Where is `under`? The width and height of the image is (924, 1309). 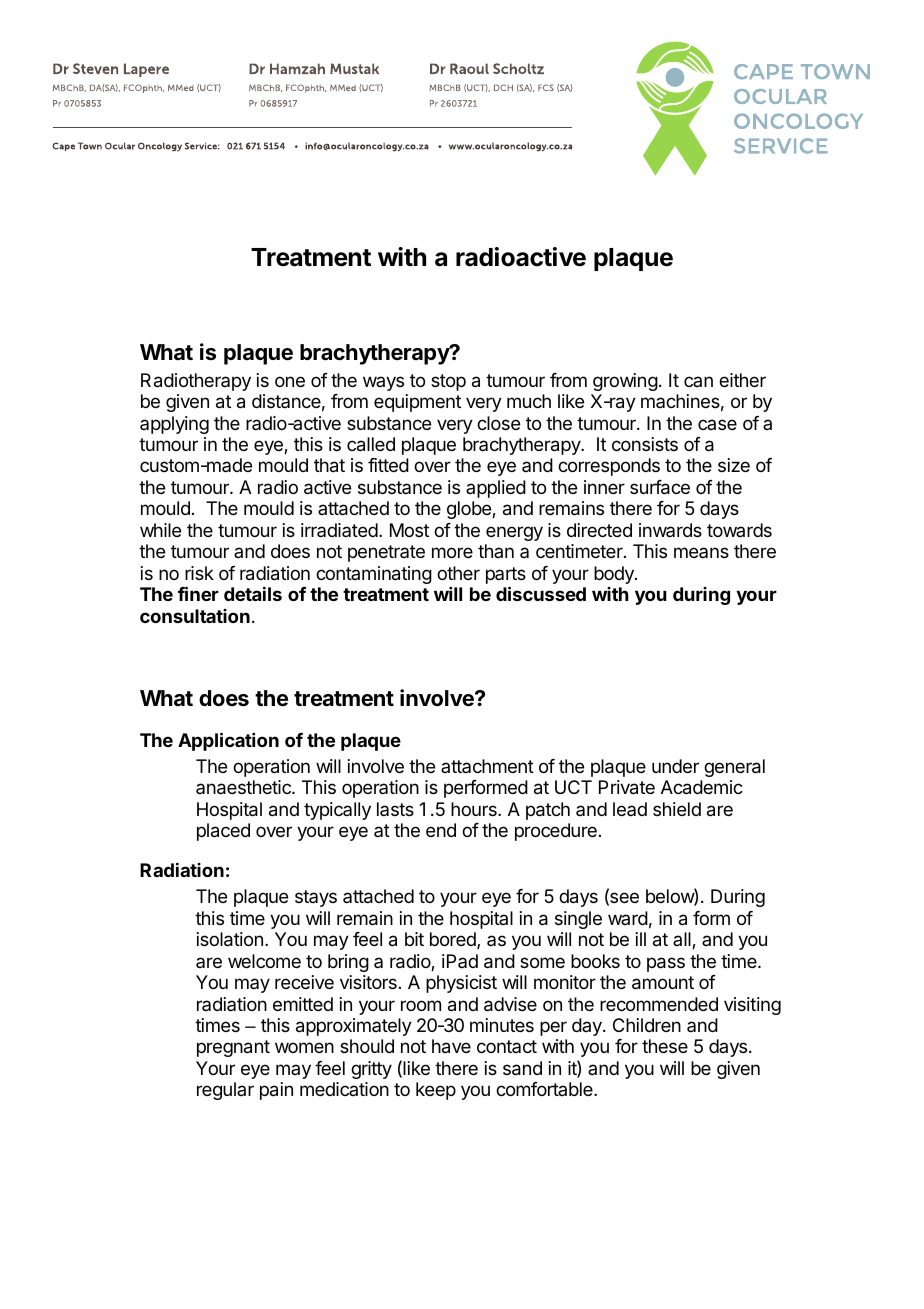 under is located at coordinates (675, 766).
